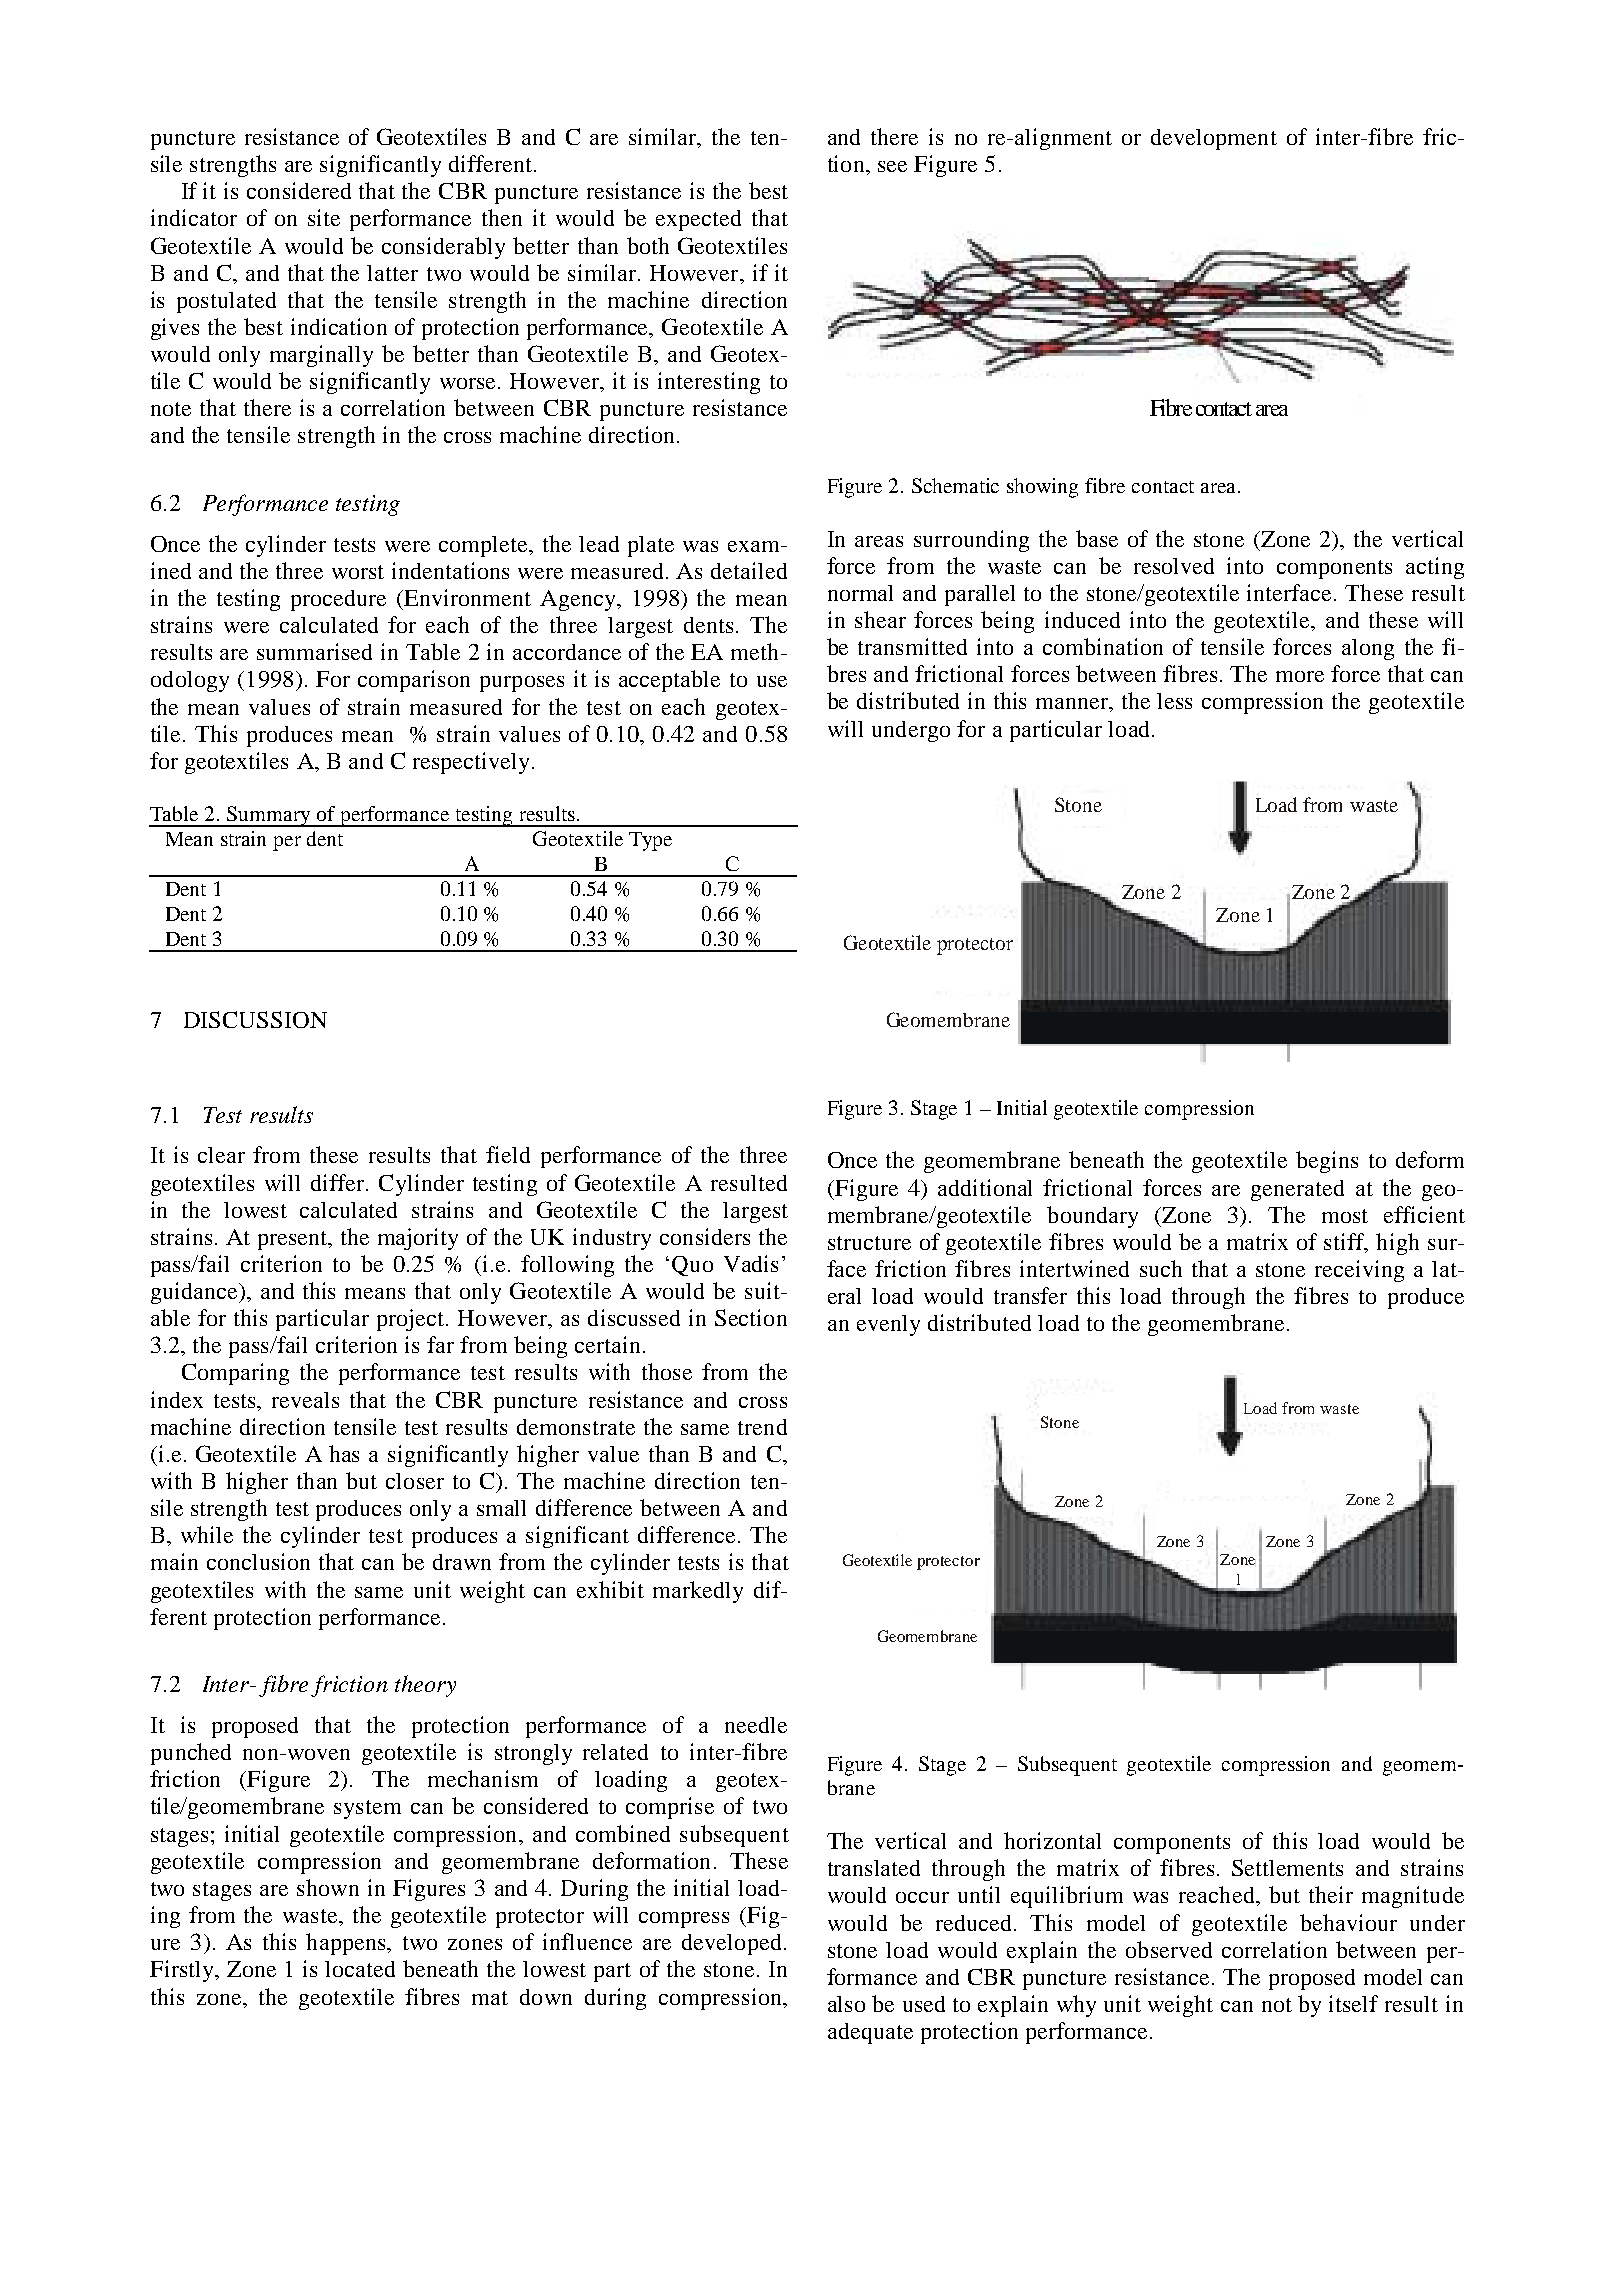 The height and width of the screenshot is (2284, 1614). Describe the element at coordinates (269, 816) in the screenshot. I see `Summary` at that location.
